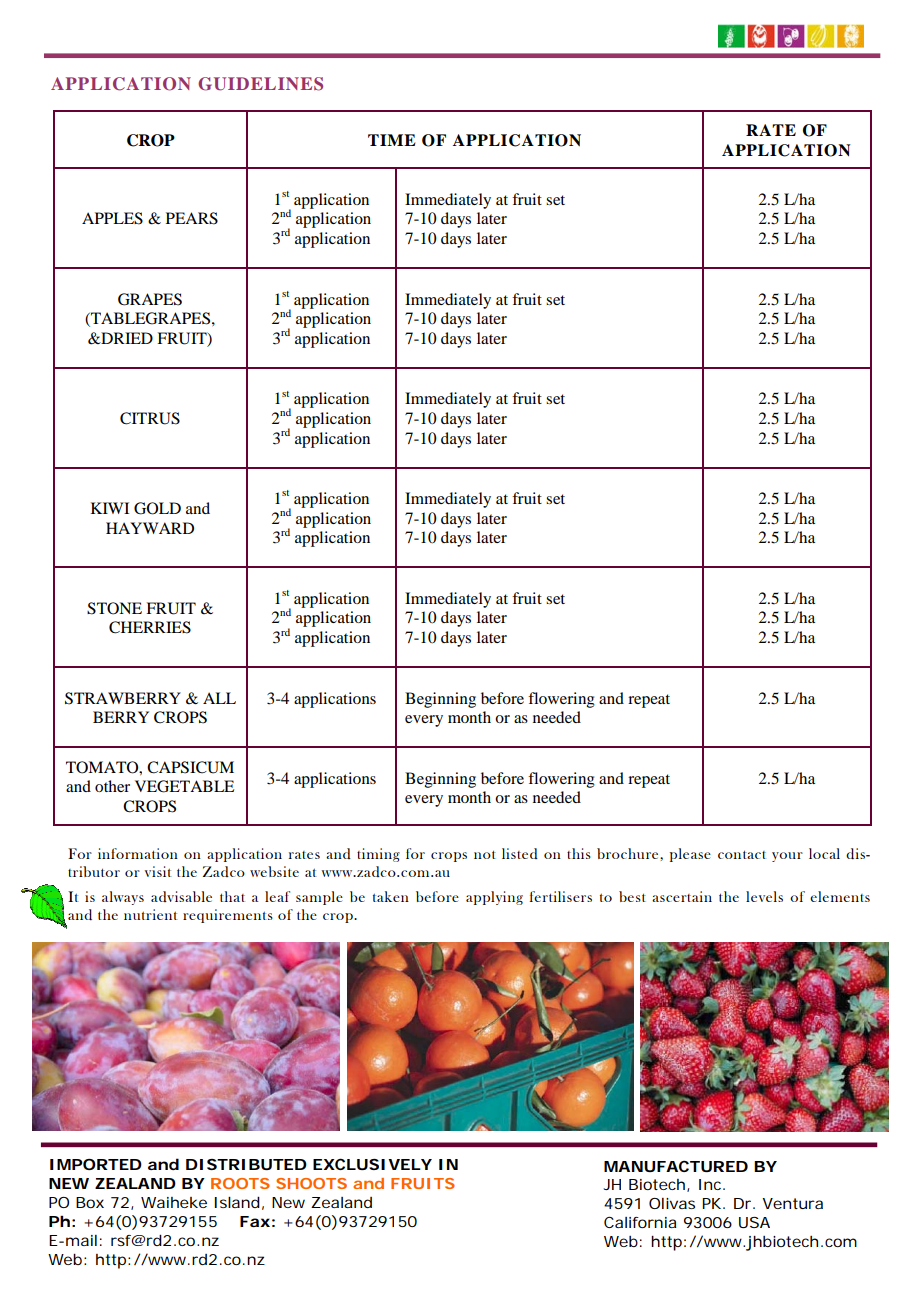 The image size is (924, 1308). What do you see at coordinates (392, 140) in the screenshot?
I see `TIME` at bounding box center [392, 140].
